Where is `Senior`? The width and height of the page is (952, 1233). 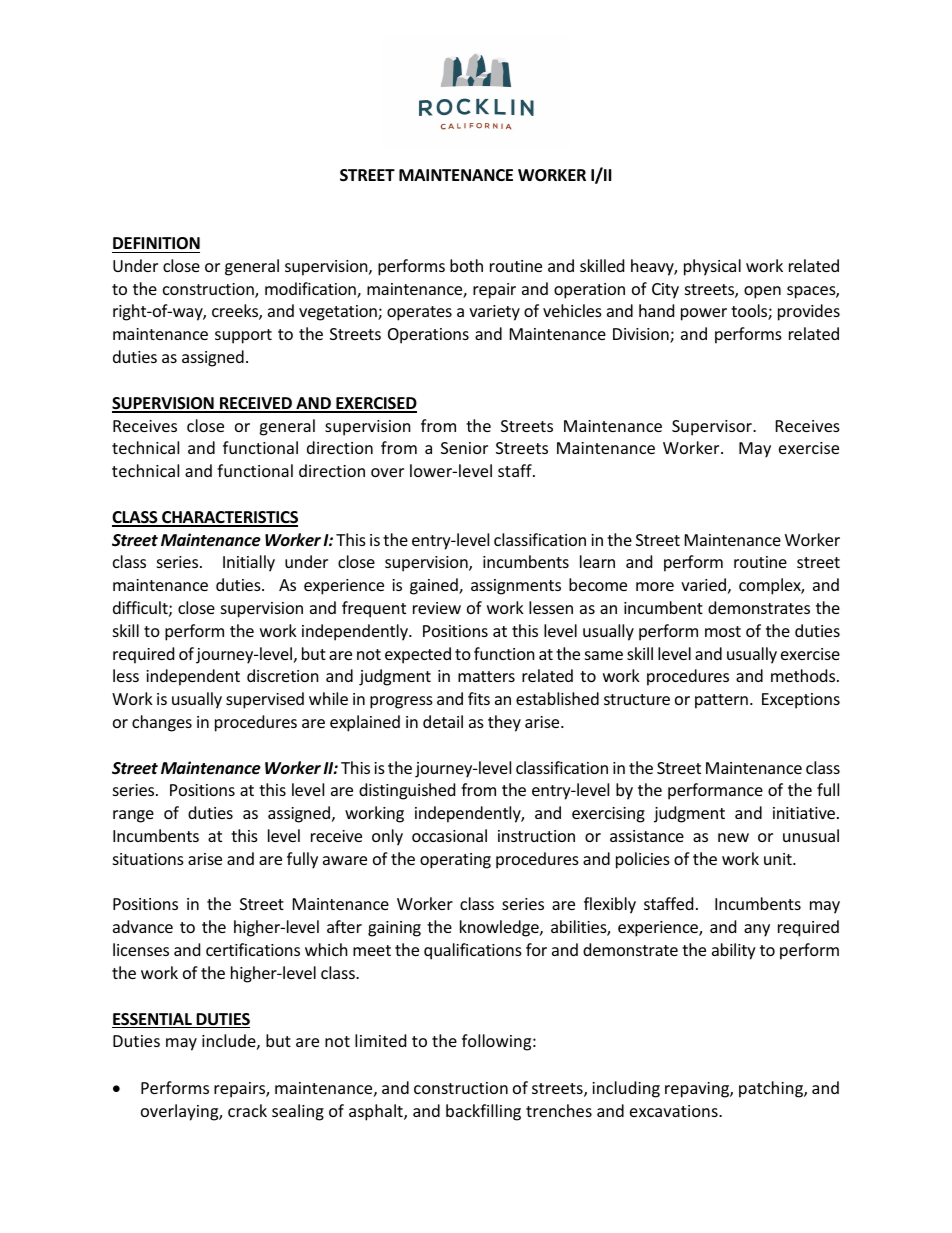
Senior is located at coordinates (464, 448).
